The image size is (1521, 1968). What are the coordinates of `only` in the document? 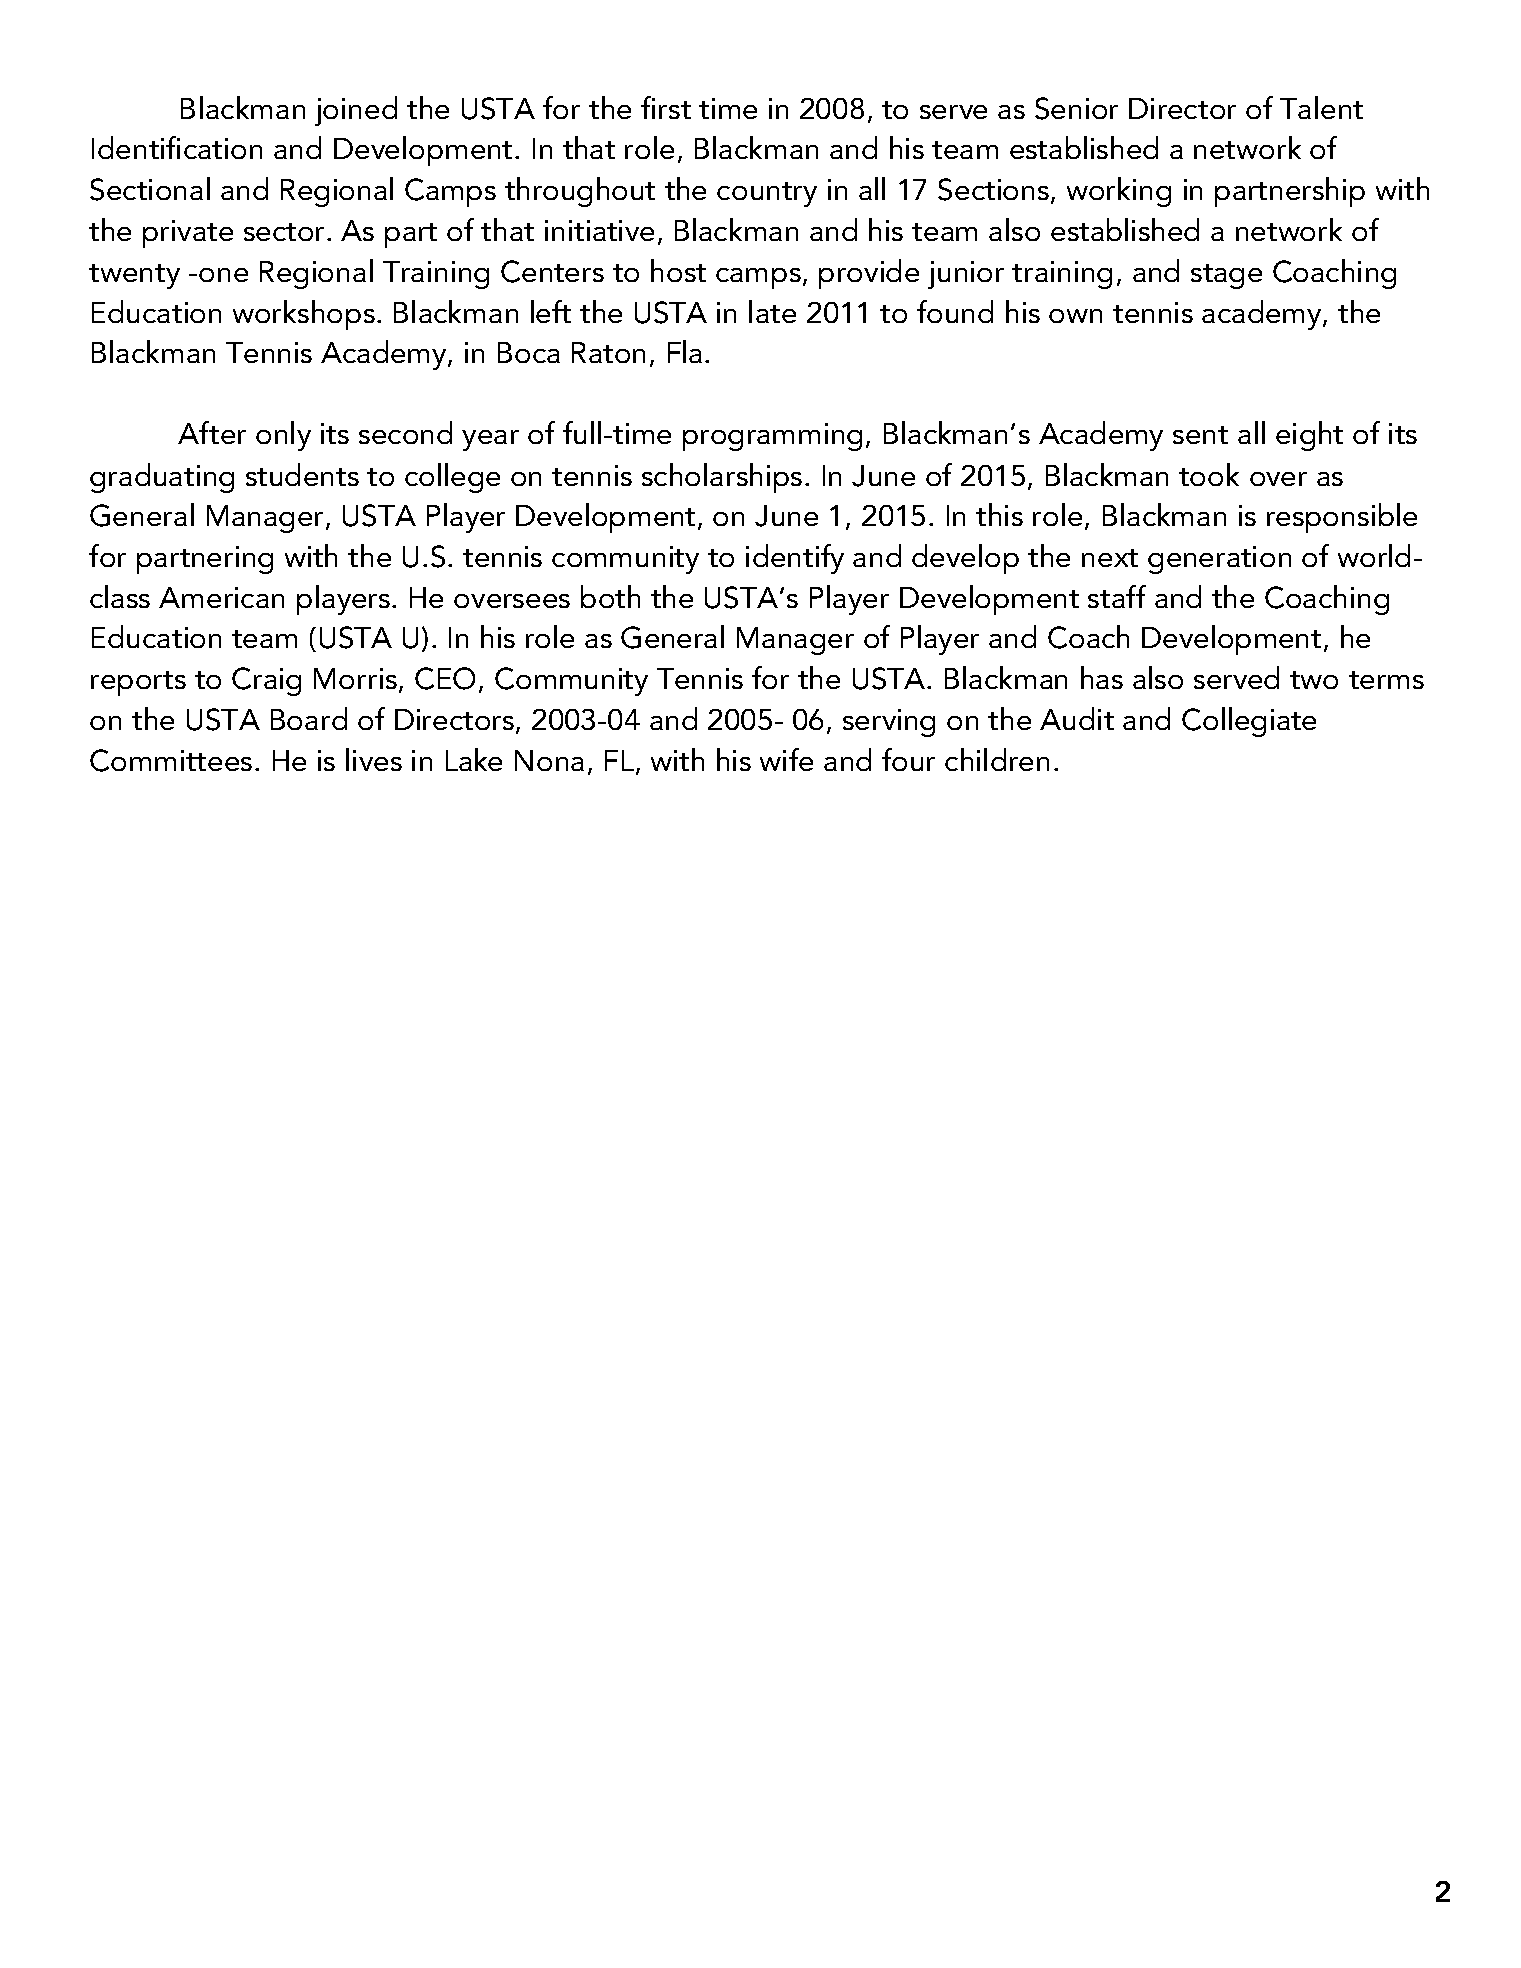 It's located at (283, 436).
